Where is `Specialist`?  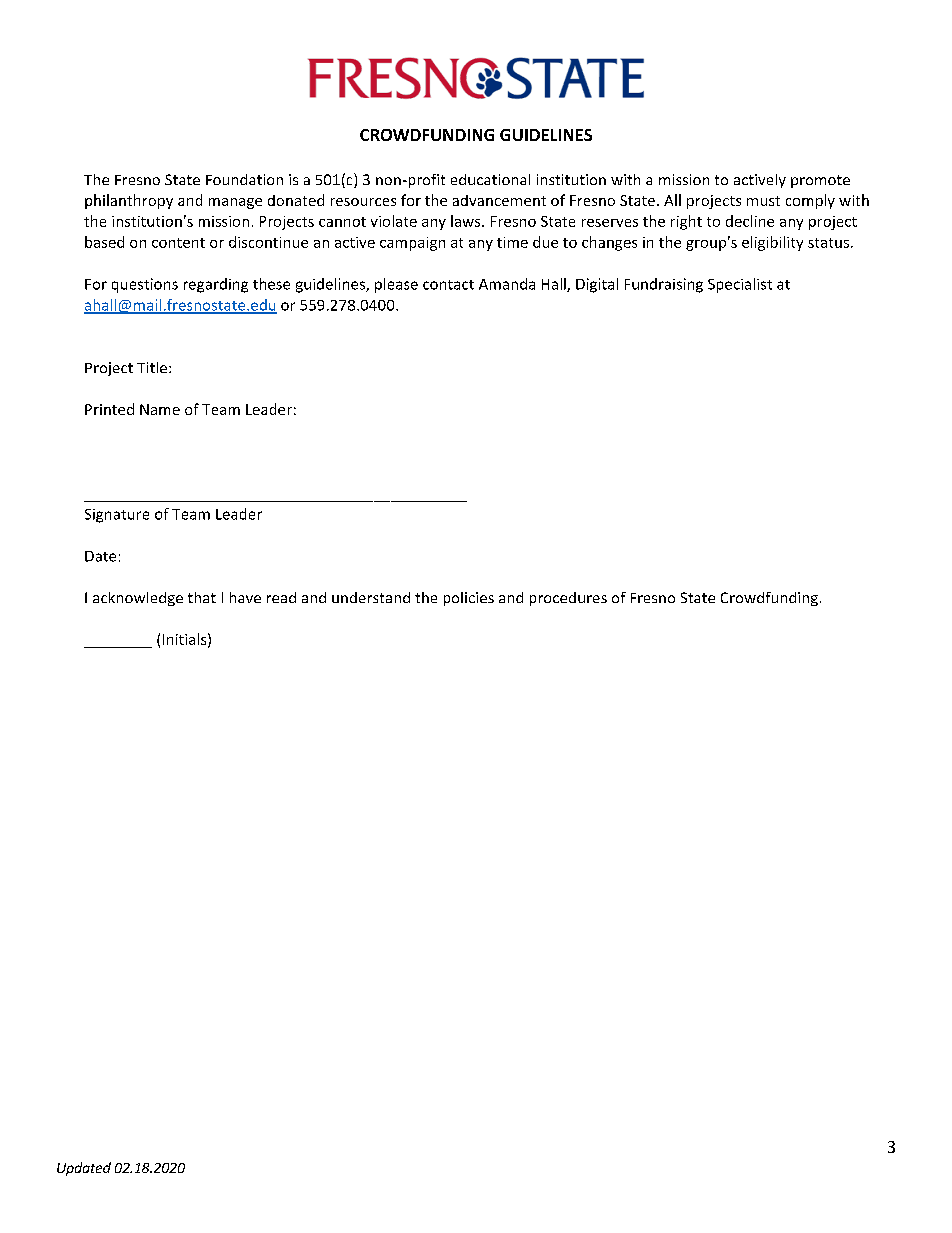
Specialist is located at coordinates (740, 285).
